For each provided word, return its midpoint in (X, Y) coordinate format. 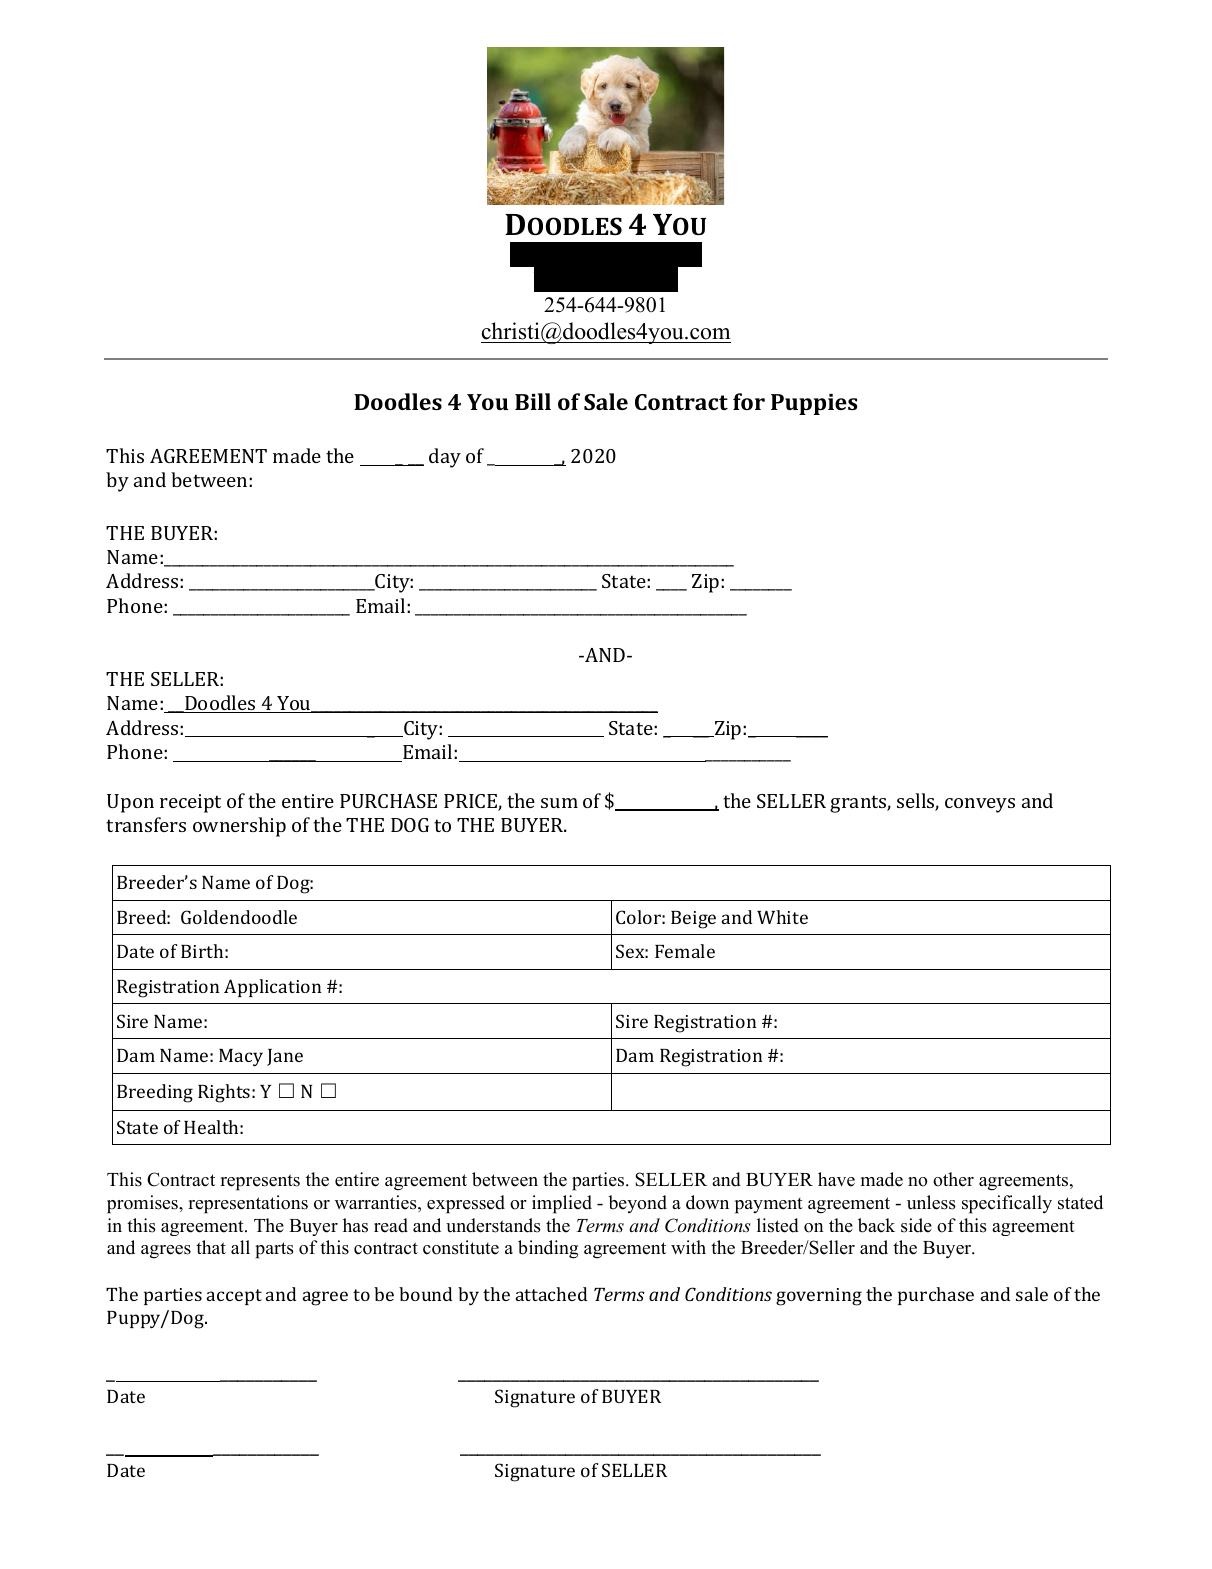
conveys (980, 805)
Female (685, 951)
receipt (190, 803)
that (211, 1247)
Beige (693, 920)
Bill (533, 401)
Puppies (814, 404)
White (782, 917)
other (953, 1179)
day (445, 458)
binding (548, 1249)
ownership (239, 827)
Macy (241, 1057)
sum (559, 803)
